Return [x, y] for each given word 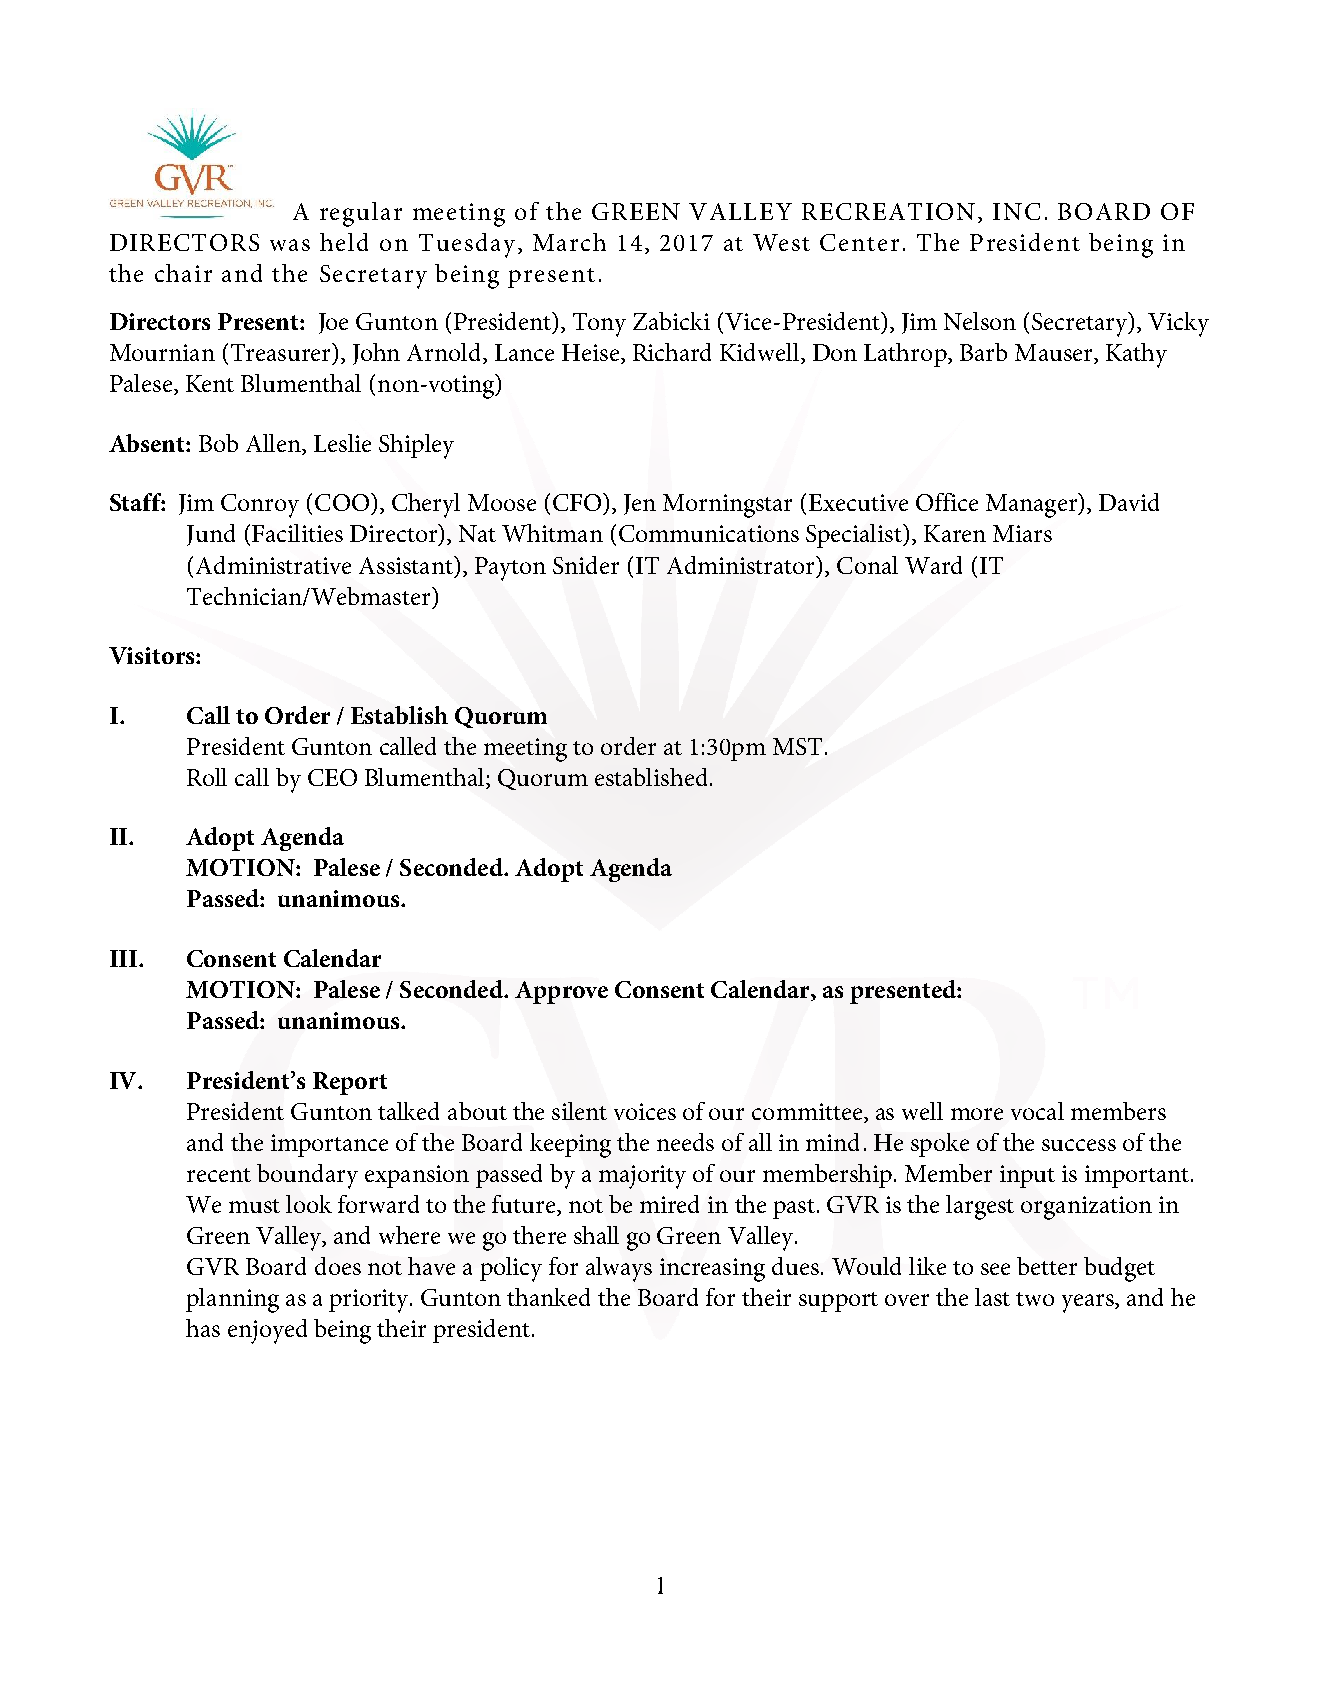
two [1035, 1299]
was [290, 245]
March [569, 242]
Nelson [980, 321]
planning [232, 1300]
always [619, 1269]
